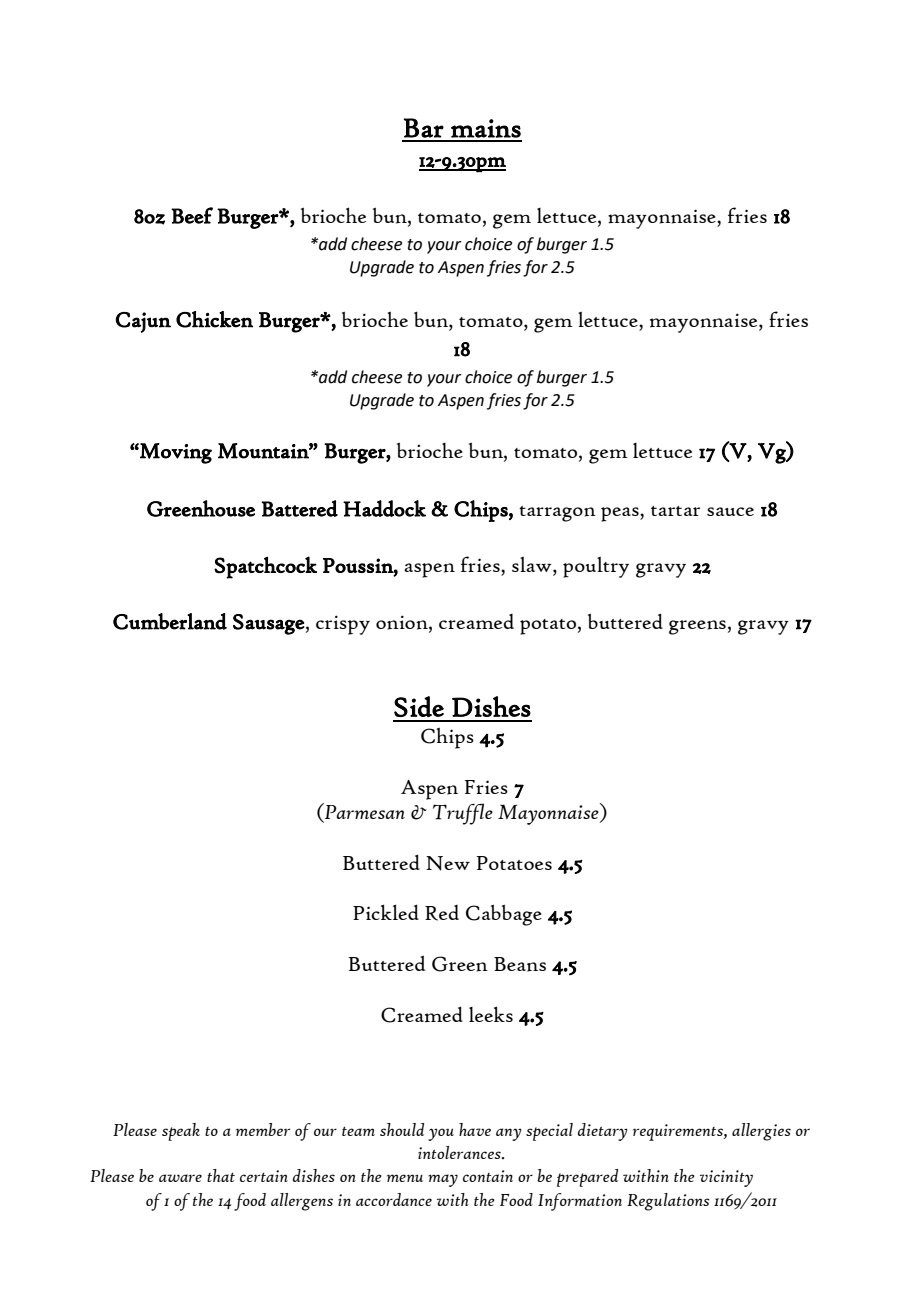 The image size is (924, 1308). Describe the element at coordinates (221, 1175) in the document. I see `that` at that location.
